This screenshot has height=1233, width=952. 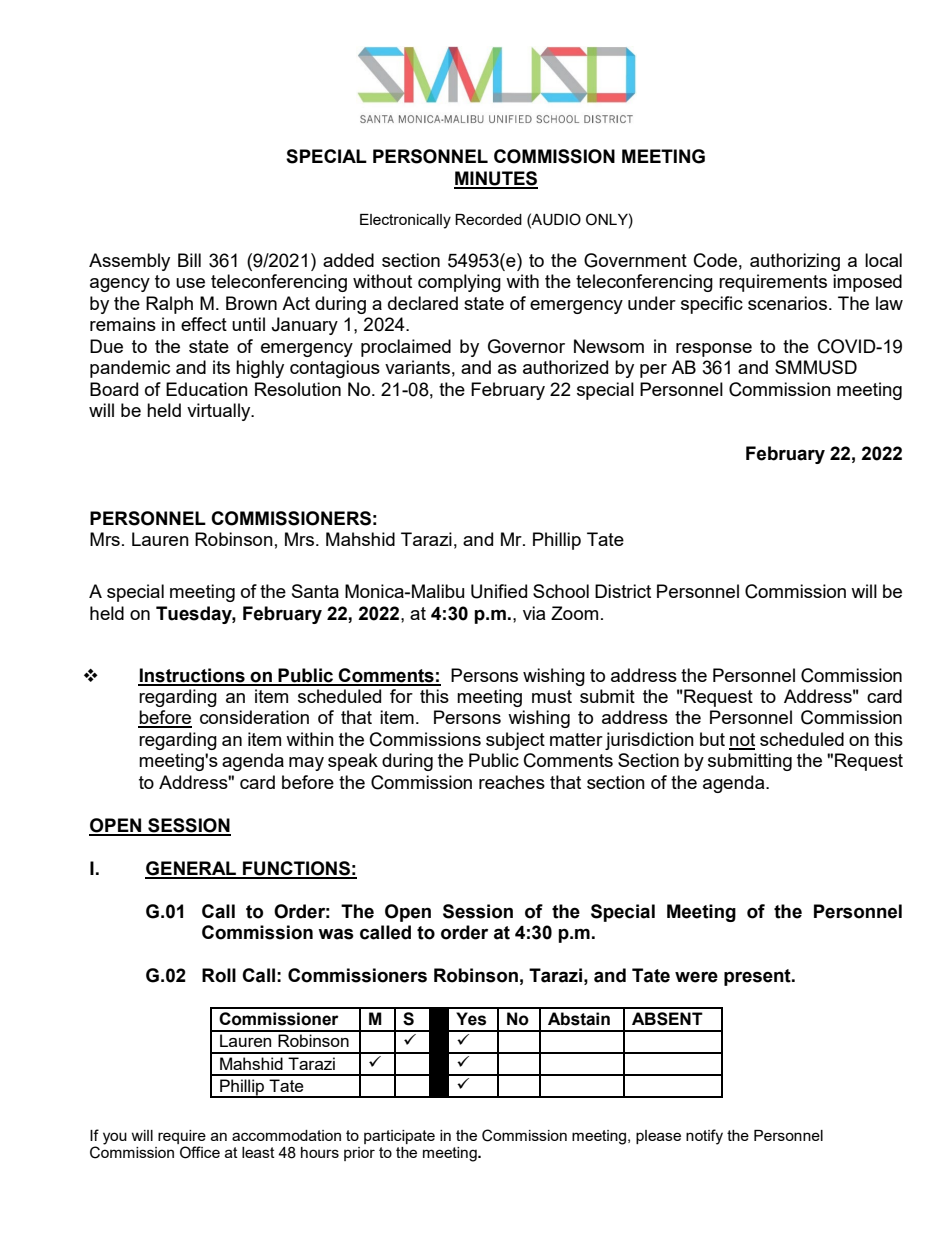 I want to click on Office, so click(x=200, y=1152).
